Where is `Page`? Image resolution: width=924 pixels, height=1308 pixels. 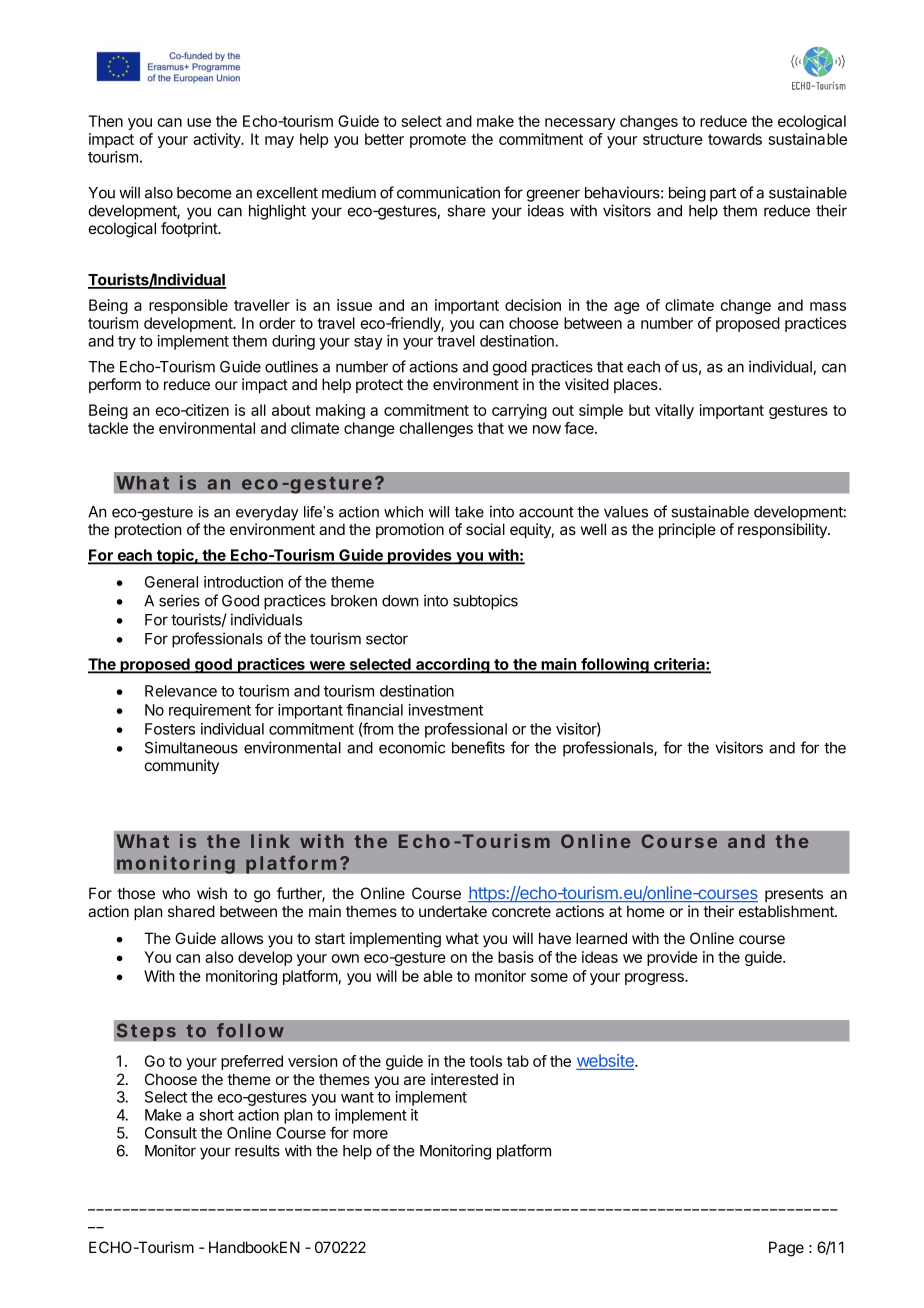
Page is located at coordinates (786, 1249).
